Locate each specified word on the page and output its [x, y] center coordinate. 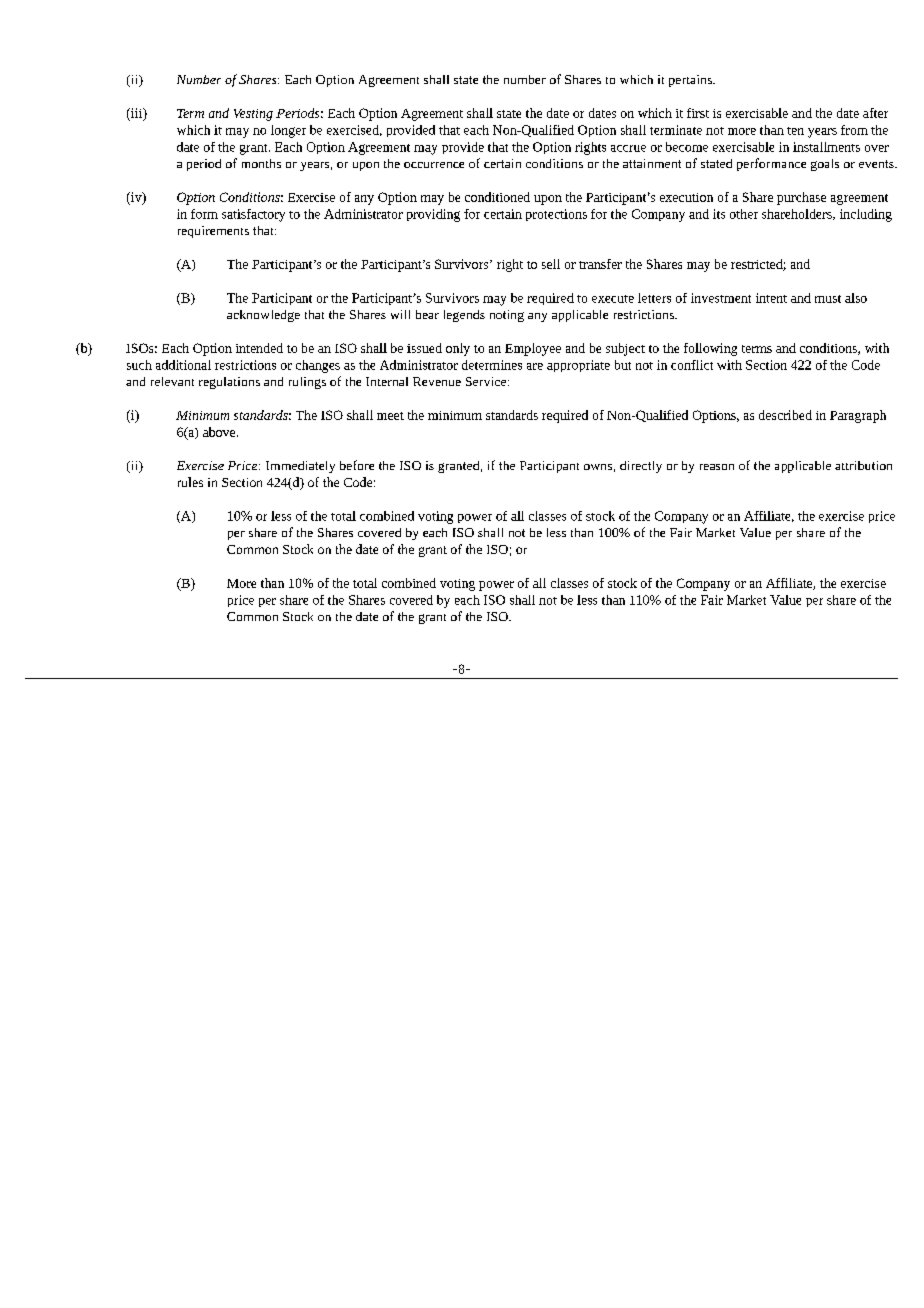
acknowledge [263, 316]
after [875, 113]
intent [771, 298]
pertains [691, 81]
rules [190, 482]
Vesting [253, 115]
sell [551, 264]
